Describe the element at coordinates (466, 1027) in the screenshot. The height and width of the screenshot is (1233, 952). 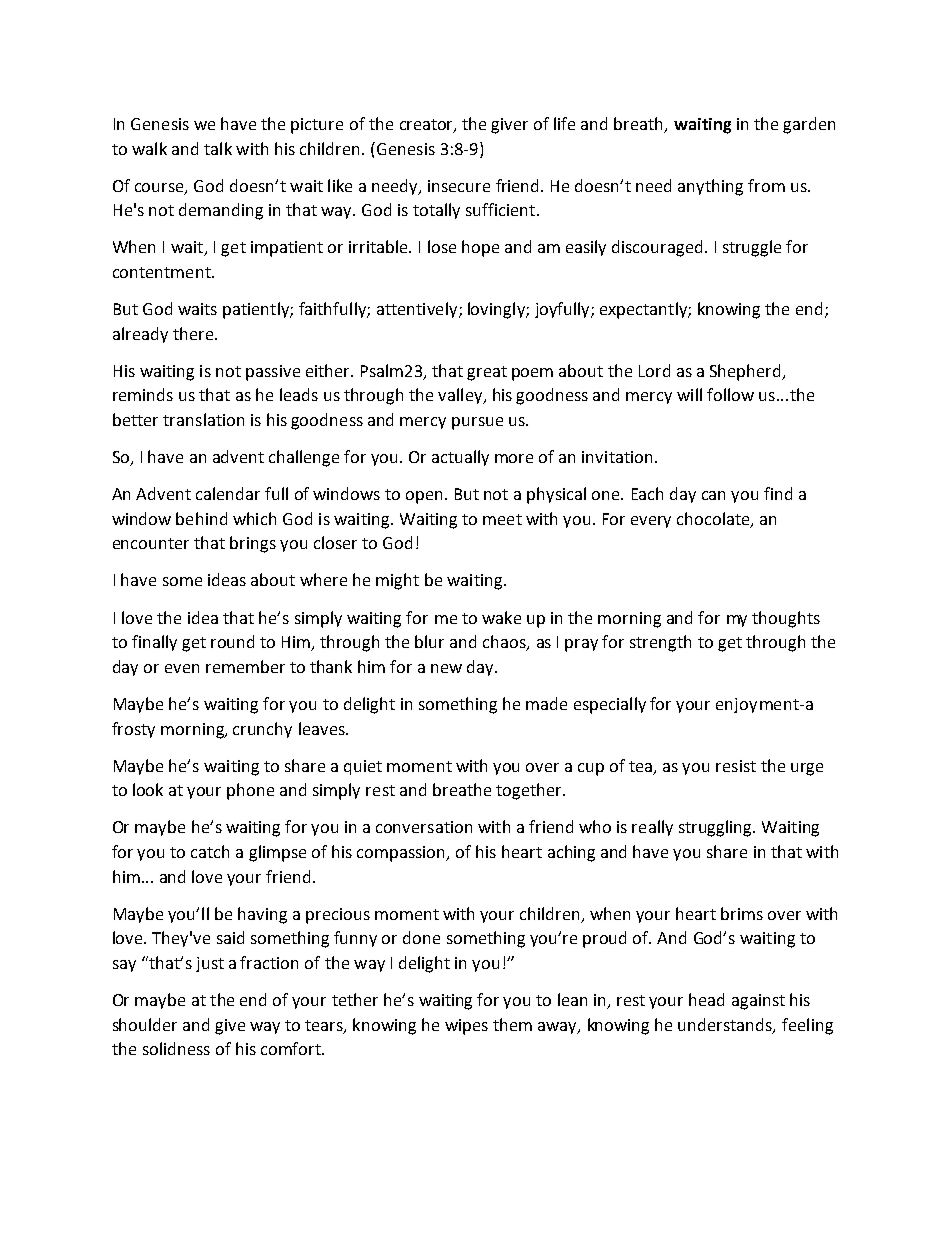
I see `wipes` at that location.
